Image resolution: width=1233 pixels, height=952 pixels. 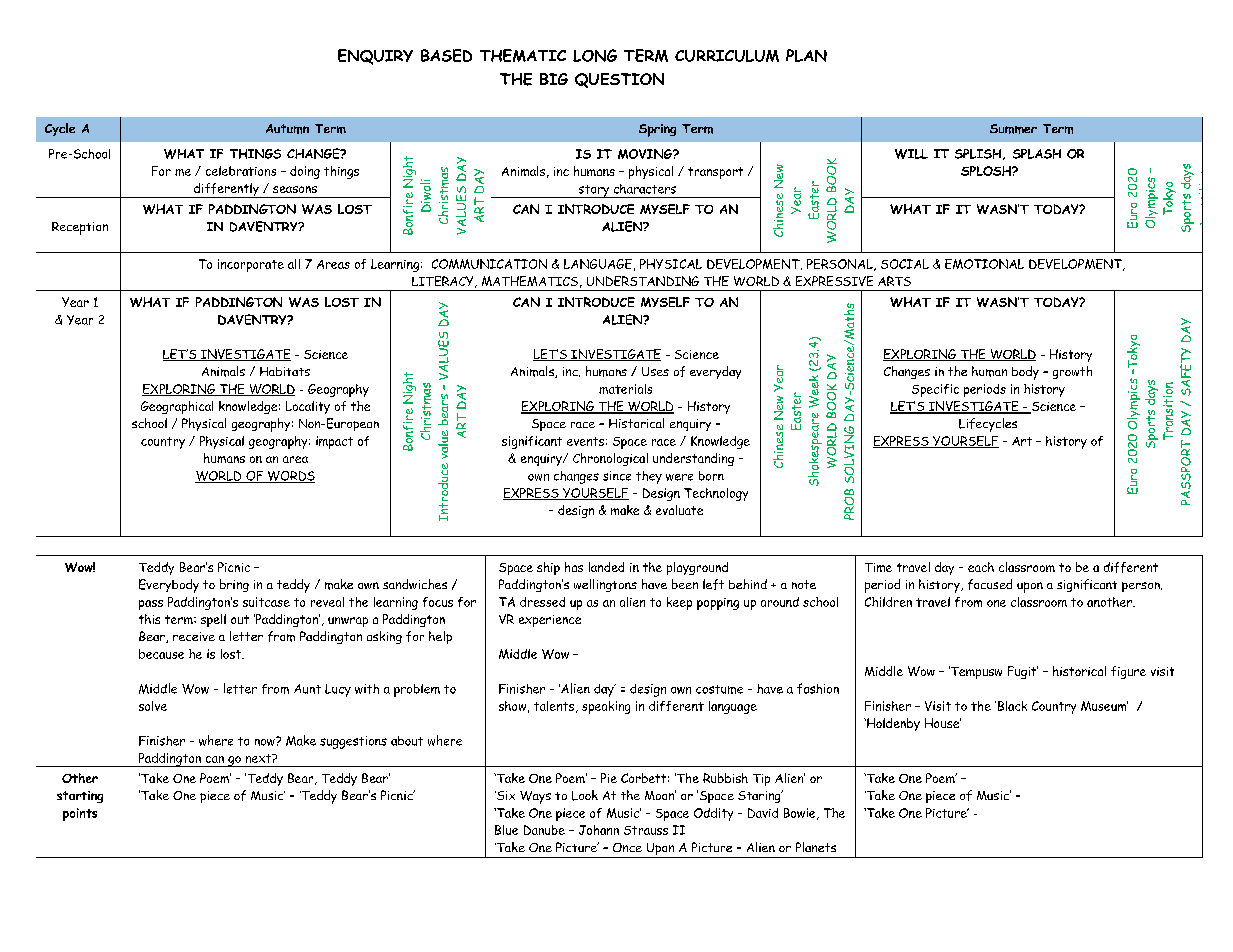 I want to click on COMMUNICATION, so click(x=489, y=264).
